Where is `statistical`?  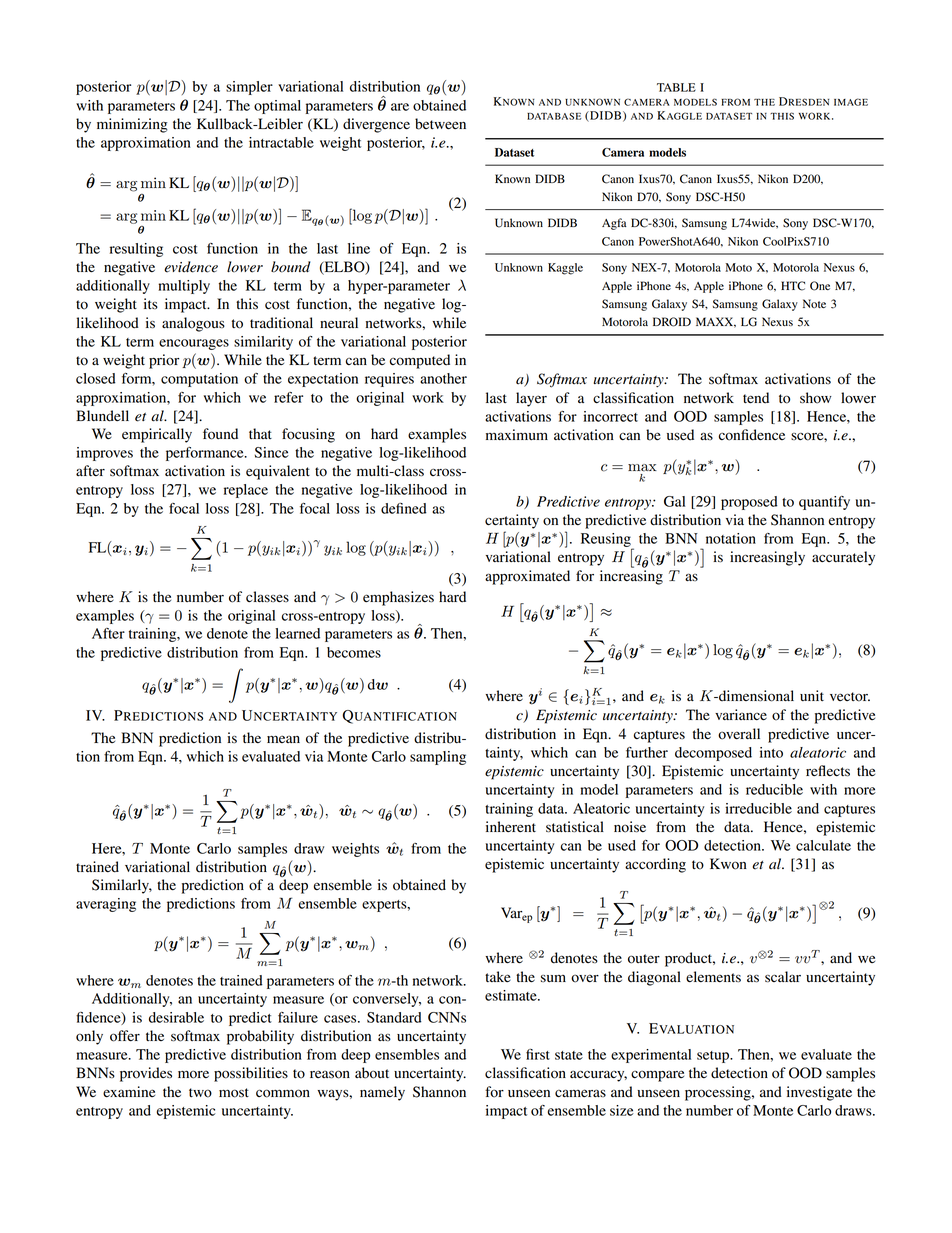
statistical is located at coordinates (575, 827).
